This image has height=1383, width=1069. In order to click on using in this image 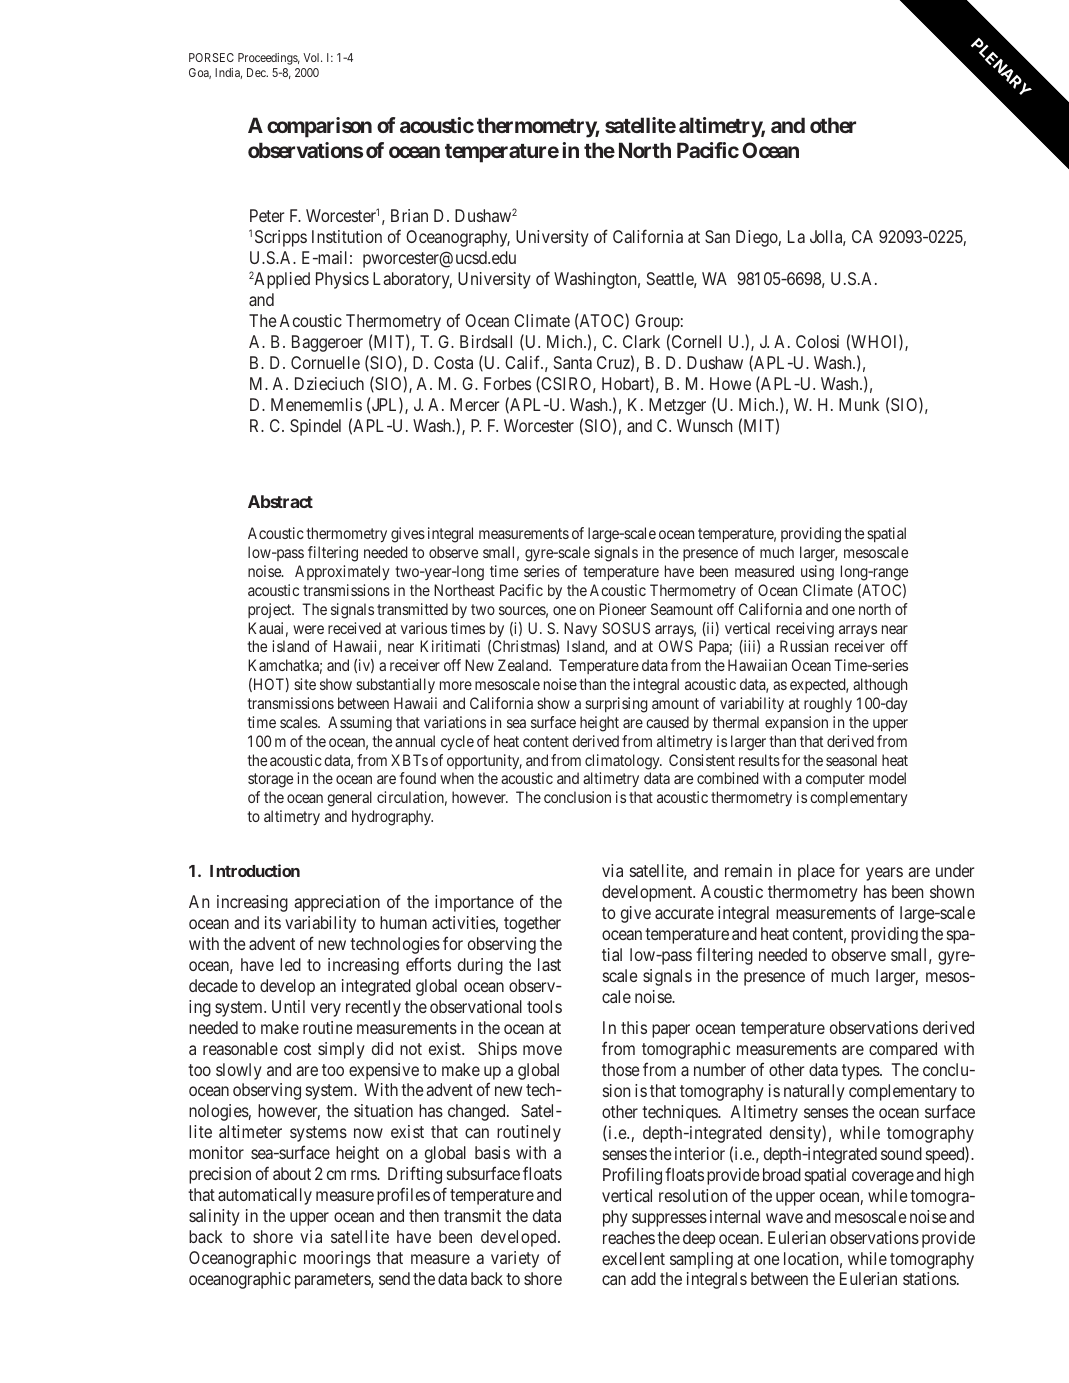, I will do `click(817, 573)`.
